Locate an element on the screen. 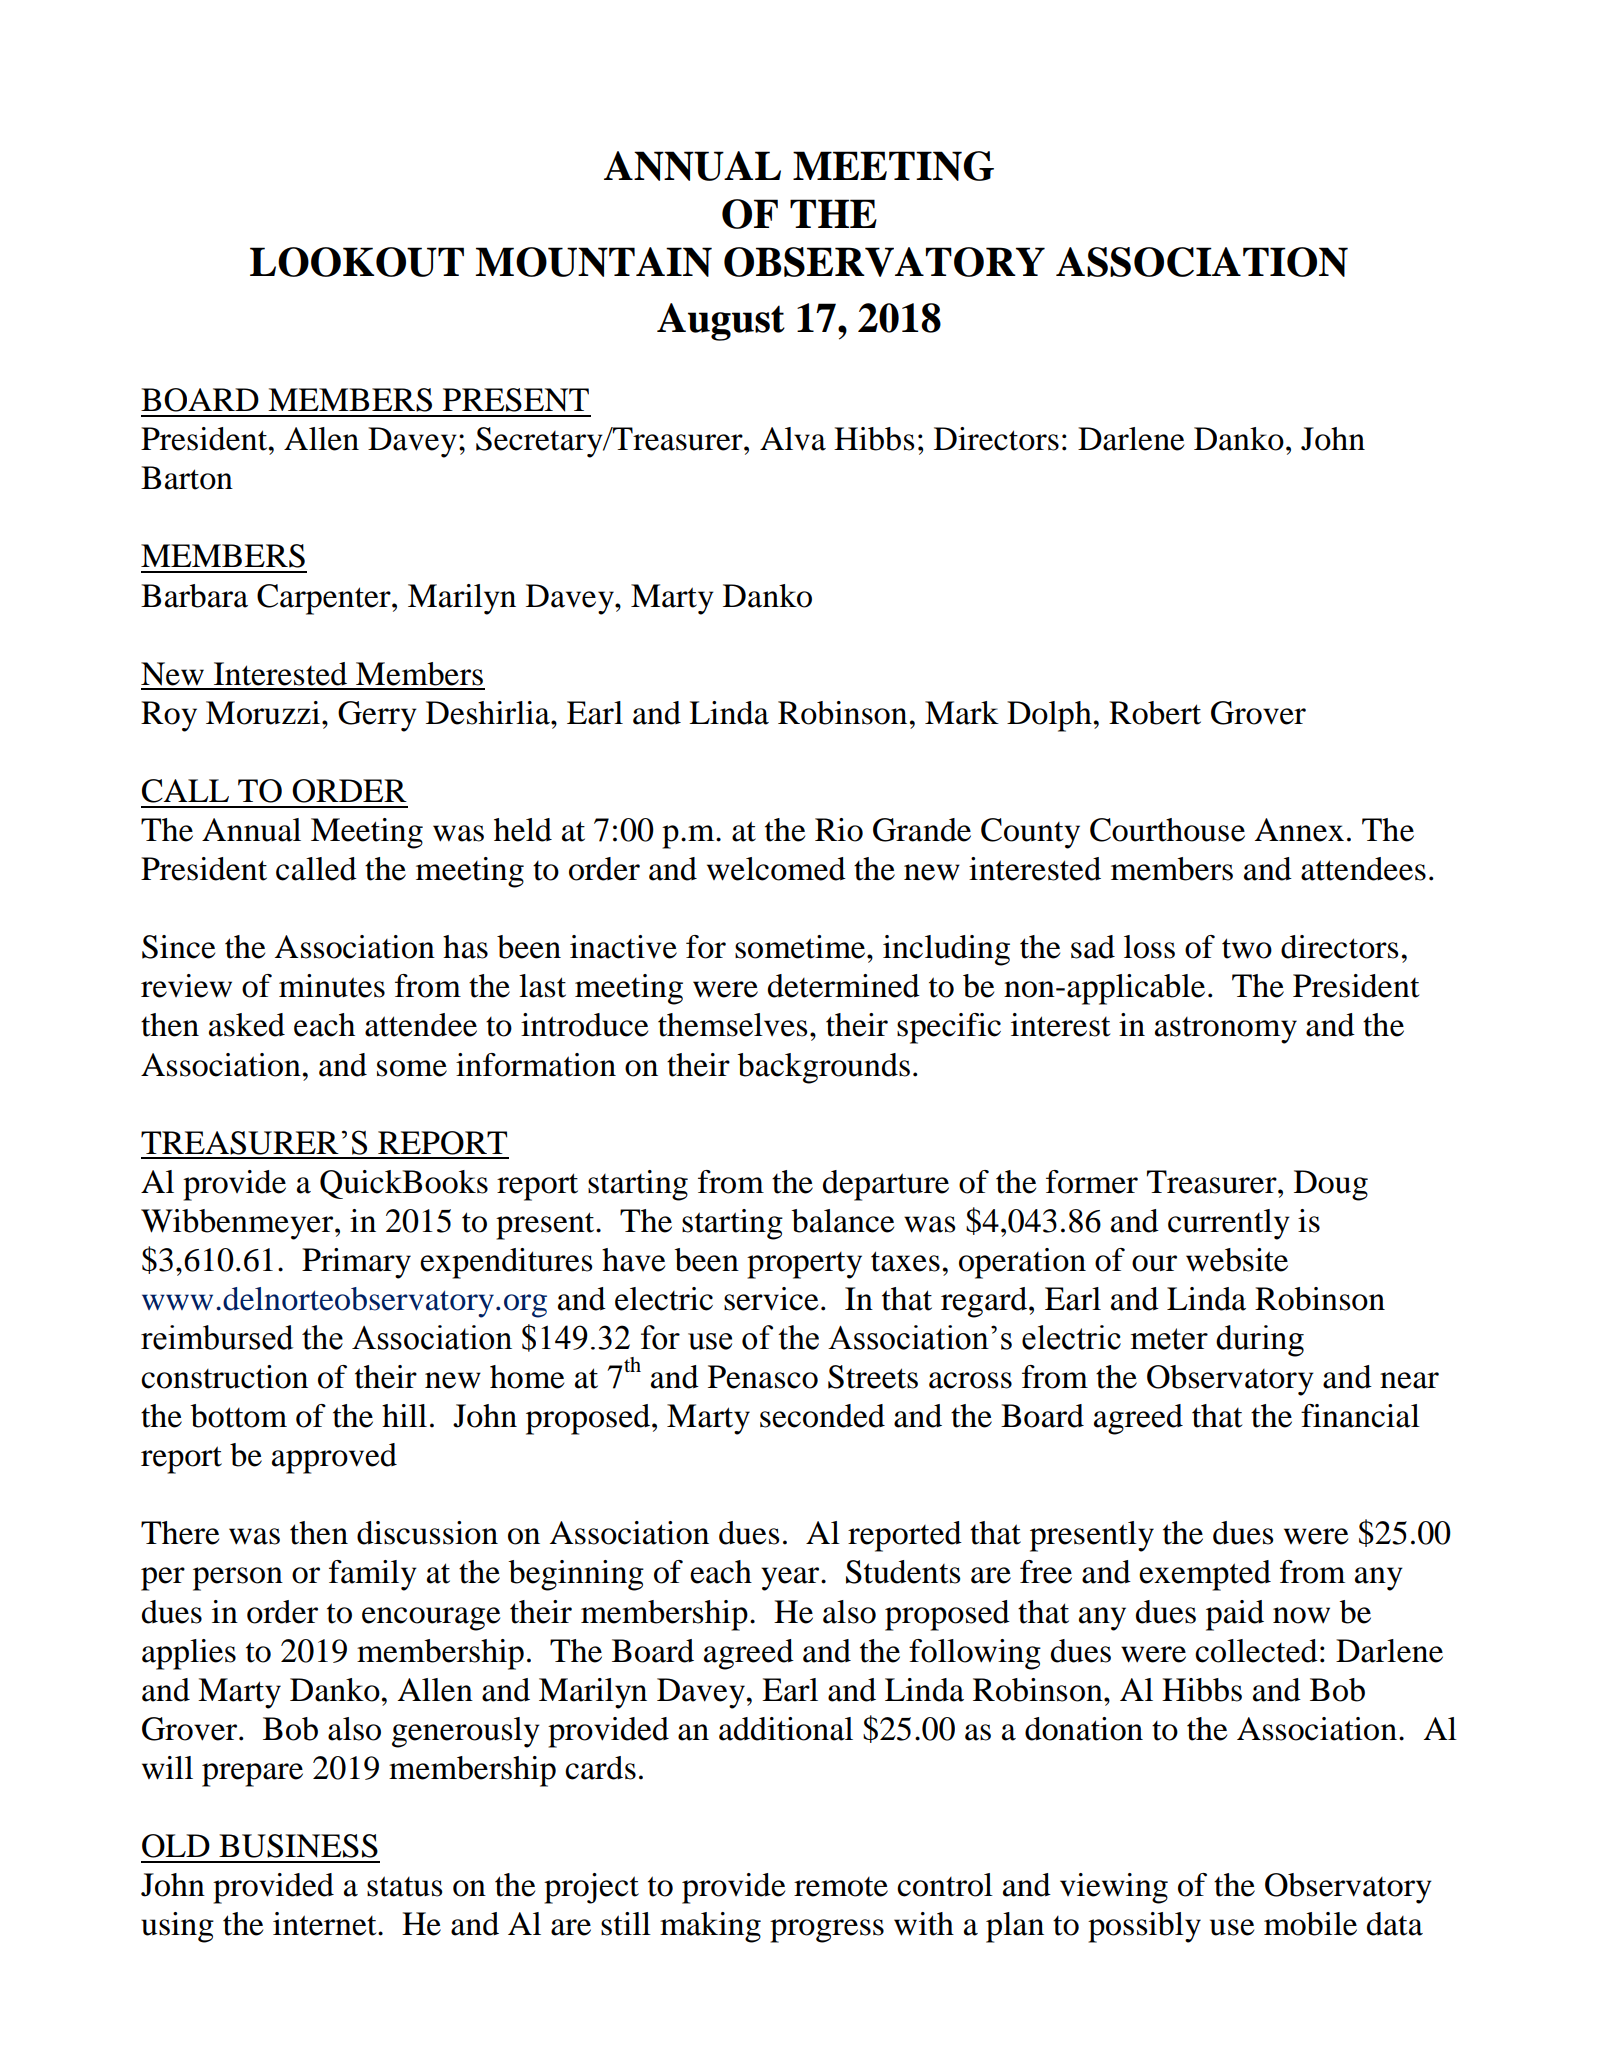 Image resolution: width=1599 pixels, height=2070 pixels. Robert is located at coordinates (1155, 713).
